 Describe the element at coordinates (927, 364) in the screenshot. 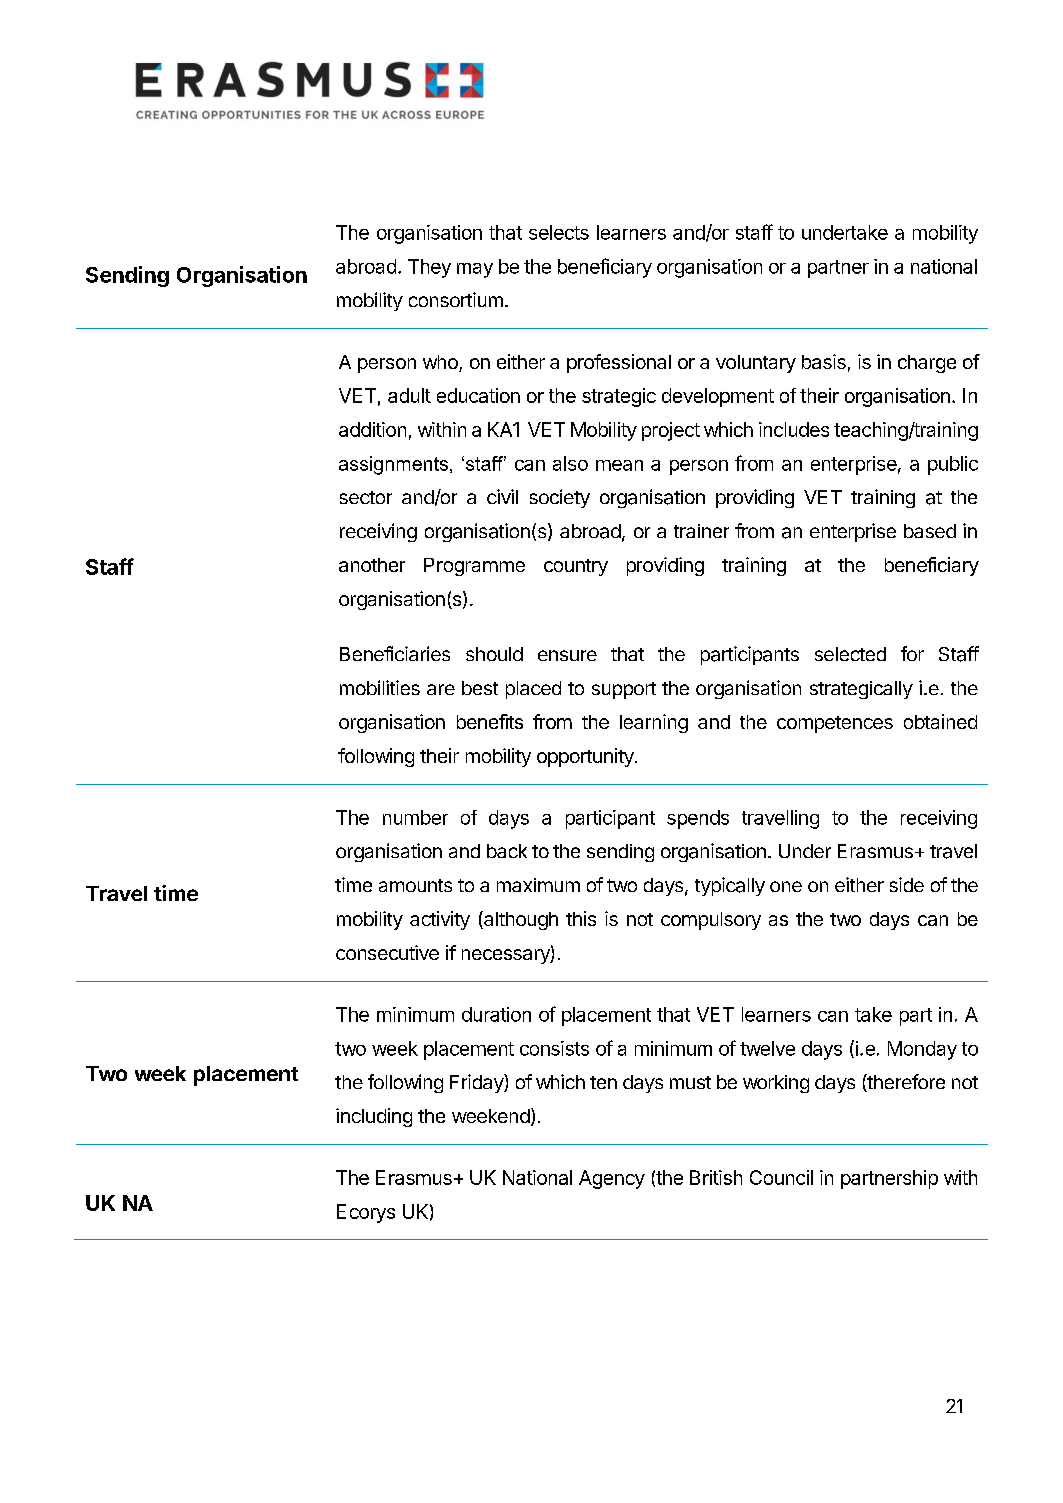

I see `charge` at that location.
